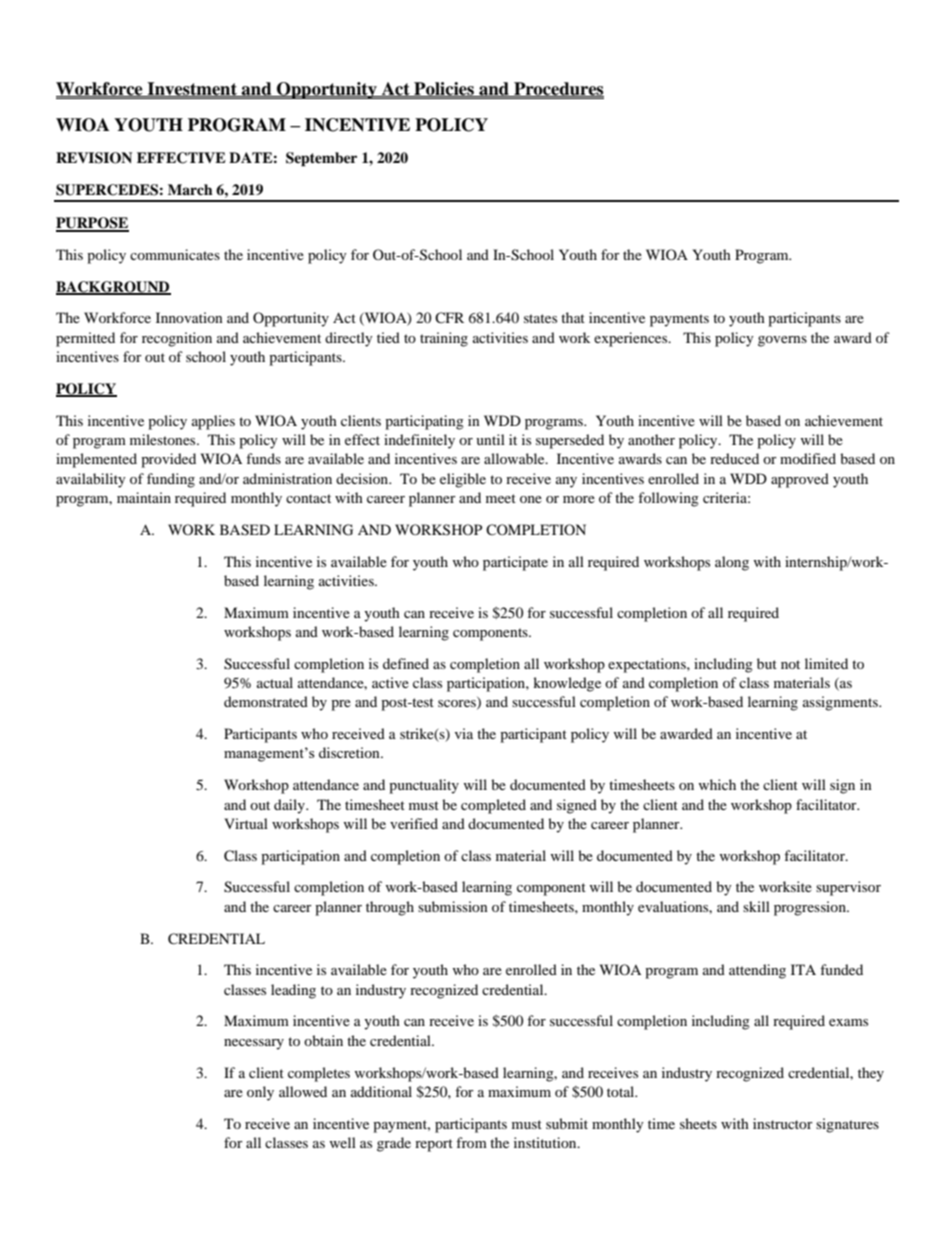  I want to click on recognition, so click(177, 339).
